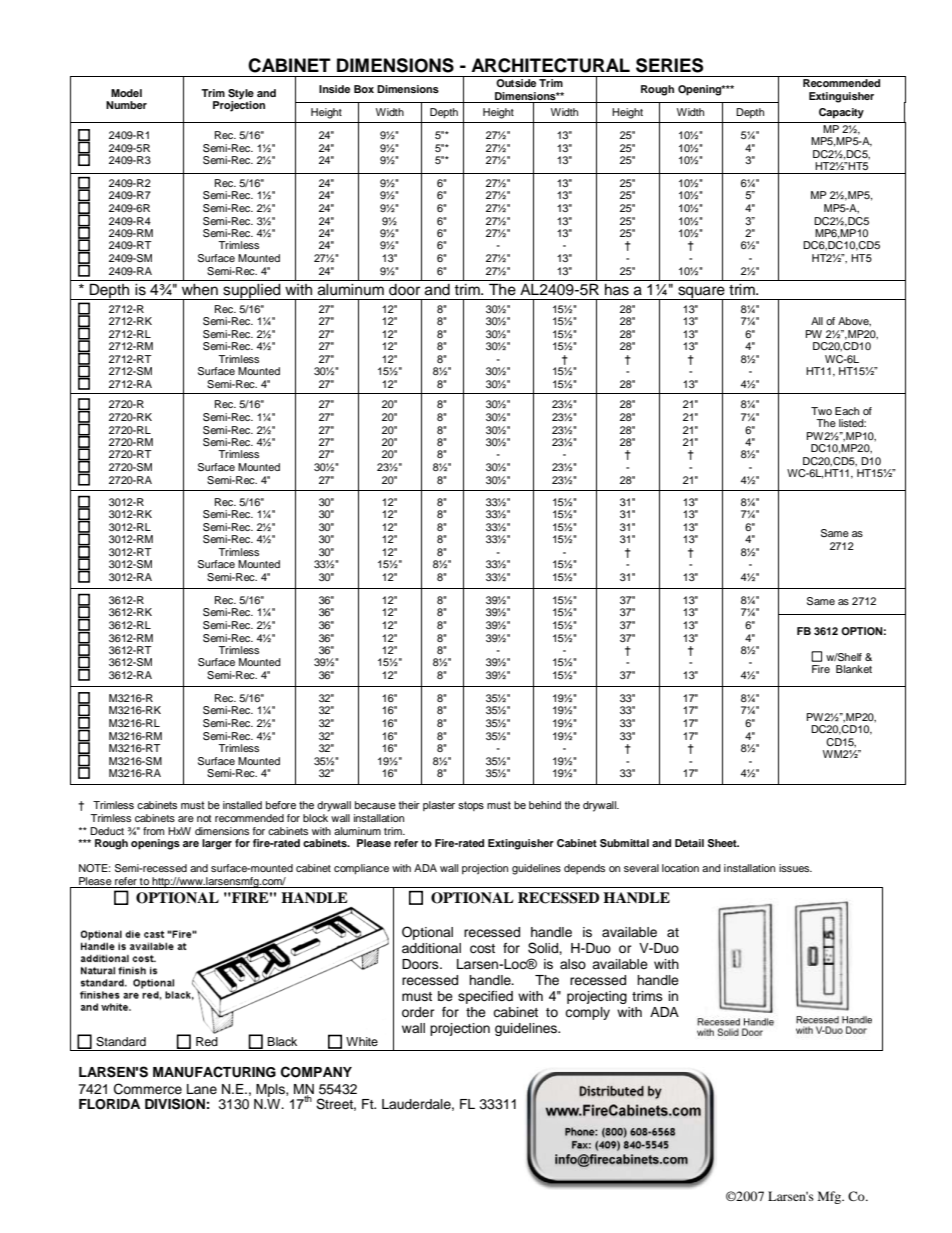 Image resolution: width=952 pixels, height=1233 pixels. What do you see at coordinates (418, 1012) in the page?
I see `order` at bounding box center [418, 1012].
